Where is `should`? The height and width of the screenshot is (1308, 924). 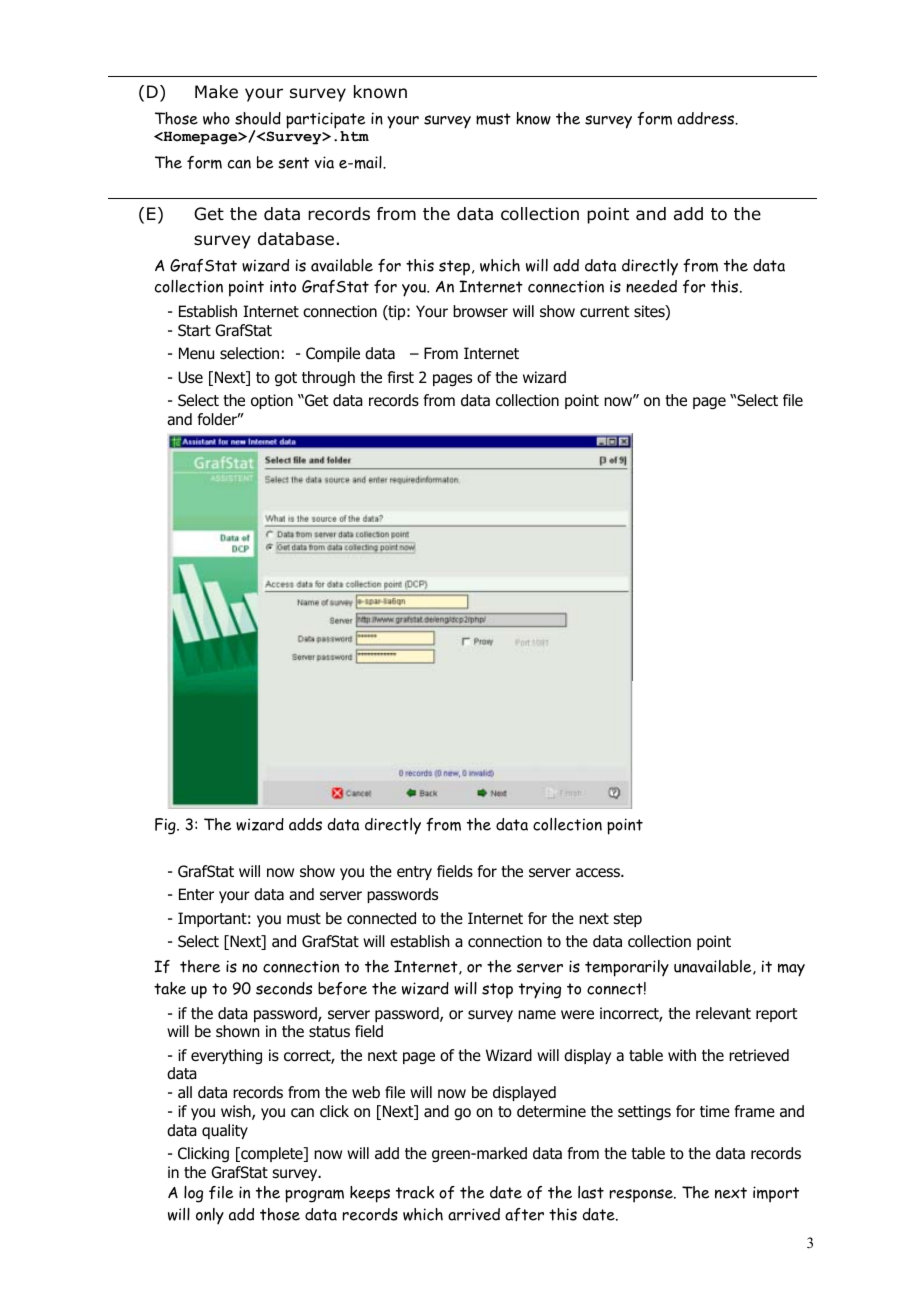 should is located at coordinates (258, 118).
